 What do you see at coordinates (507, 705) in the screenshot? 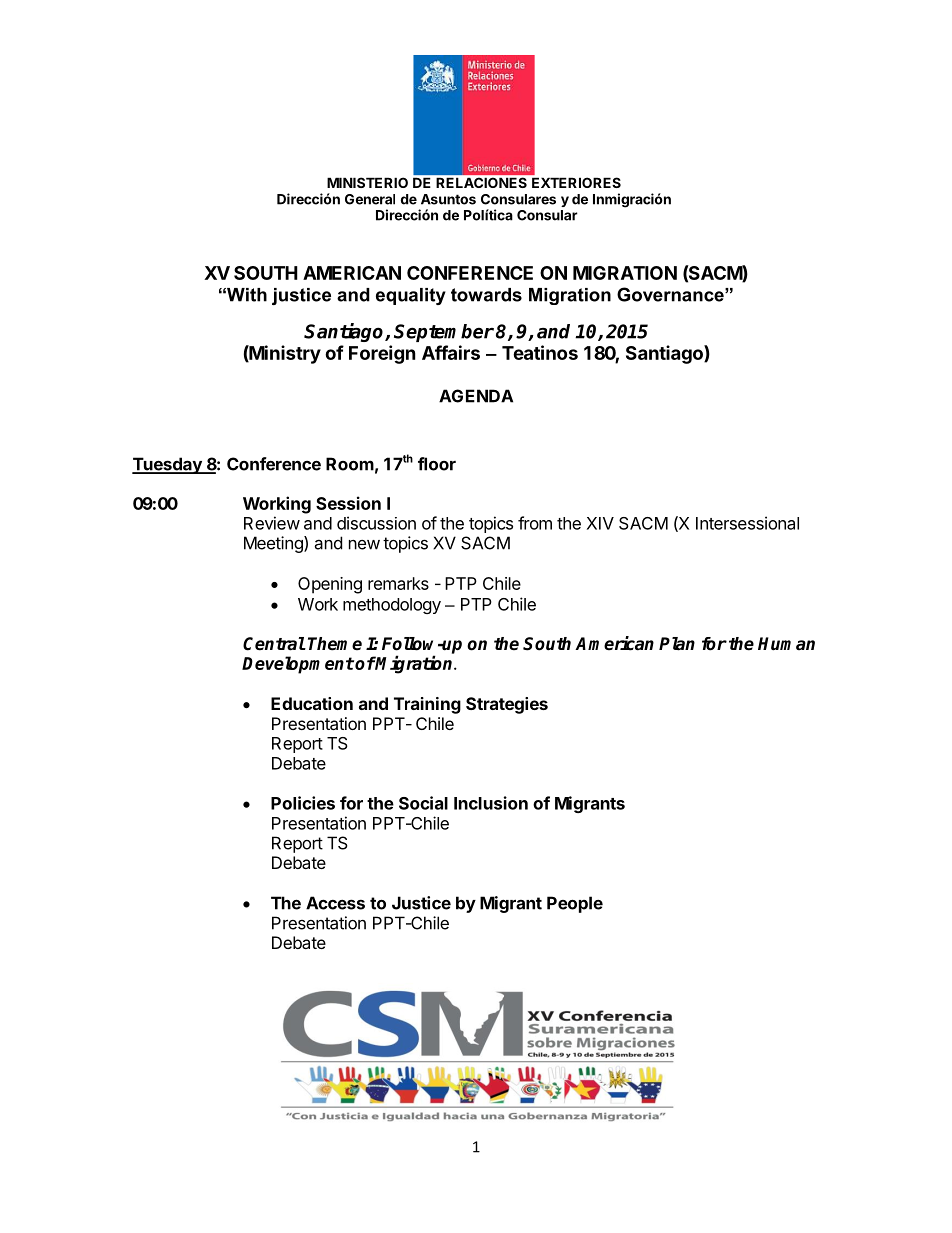
I see `Strategies` at bounding box center [507, 705].
